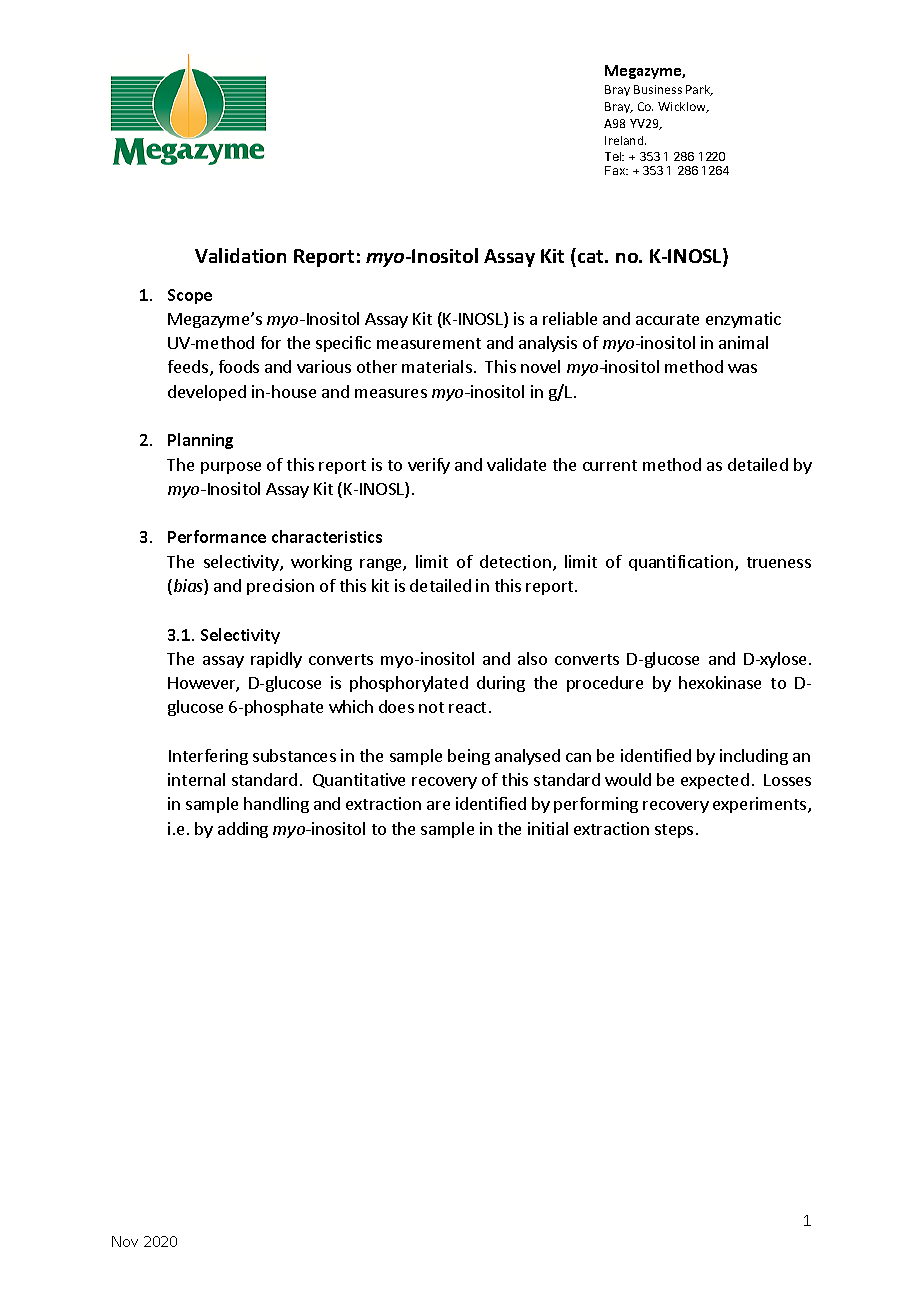  I want to click on Validation, so click(240, 255).
